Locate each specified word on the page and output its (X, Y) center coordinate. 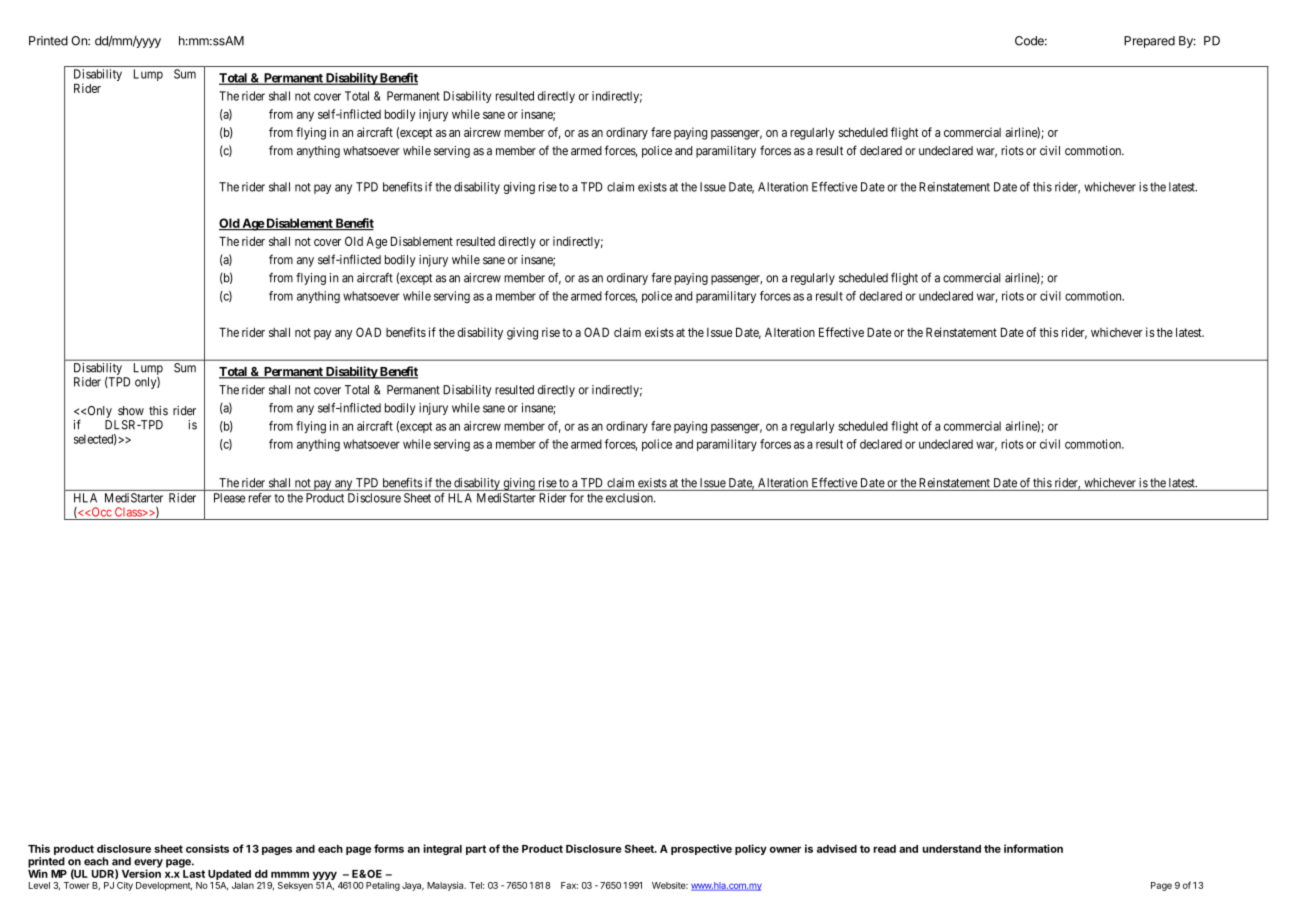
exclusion (630, 498)
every (148, 864)
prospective (701, 849)
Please (229, 498)
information (1033, 848)
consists (207, 848)
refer (260, 498)
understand (951, 849)
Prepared (1149, 42)
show (131, 411)
